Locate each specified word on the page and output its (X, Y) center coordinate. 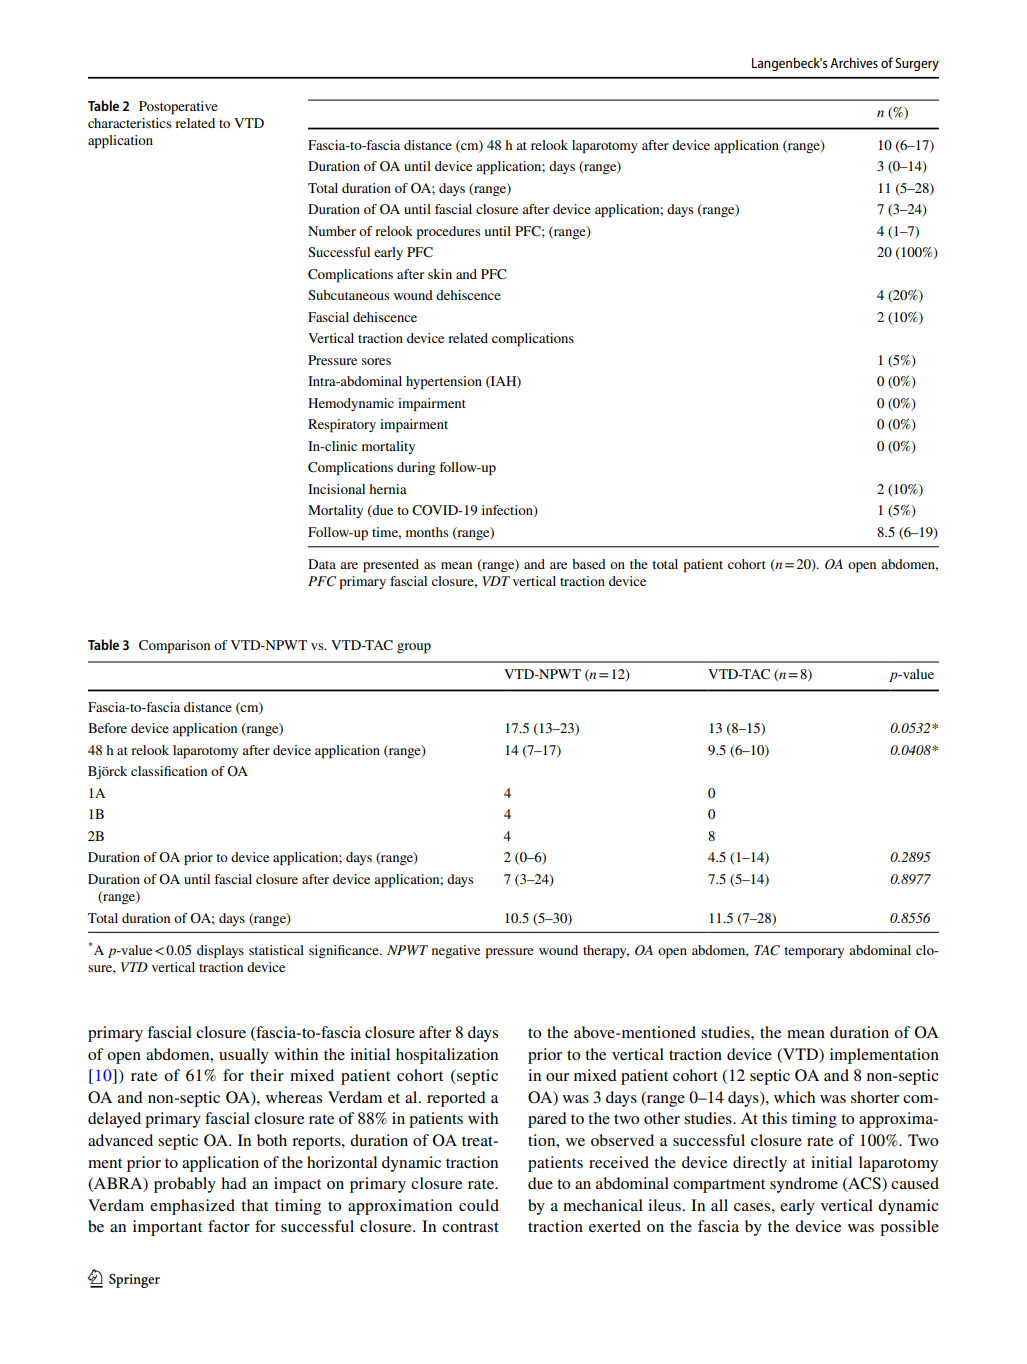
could (479, 1205)
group (414, 648)
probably (185, 1185)
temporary (814, 953)
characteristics (129, 123)
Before (107, 728)
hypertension (444, 383)
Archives (854, 62)
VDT (496, 581)
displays (220, 952)
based (589, 564)
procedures (448, 233)
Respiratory (342, 426)
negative (456, 951)
